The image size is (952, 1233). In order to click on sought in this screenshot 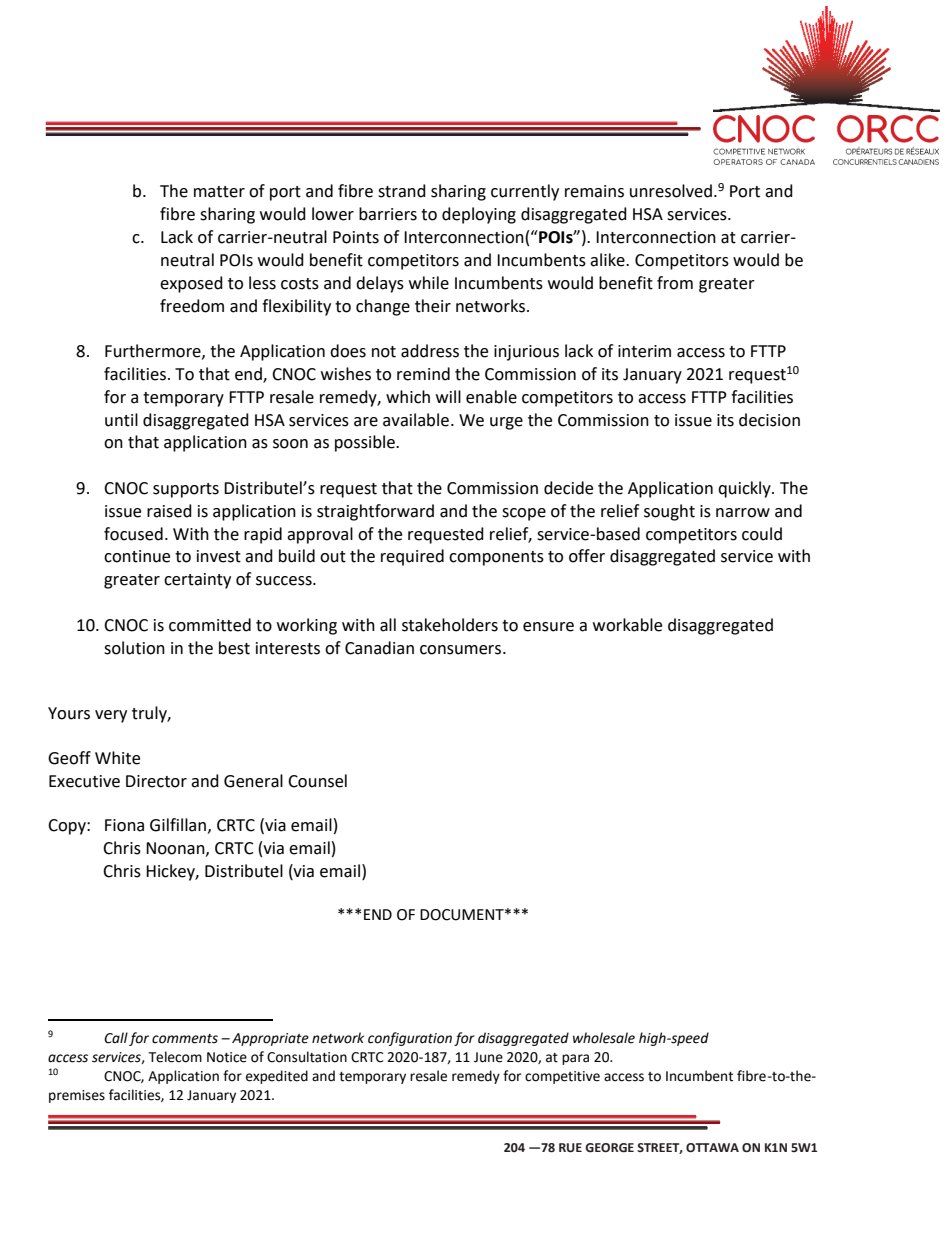, I will do `click(669, 512)`.
